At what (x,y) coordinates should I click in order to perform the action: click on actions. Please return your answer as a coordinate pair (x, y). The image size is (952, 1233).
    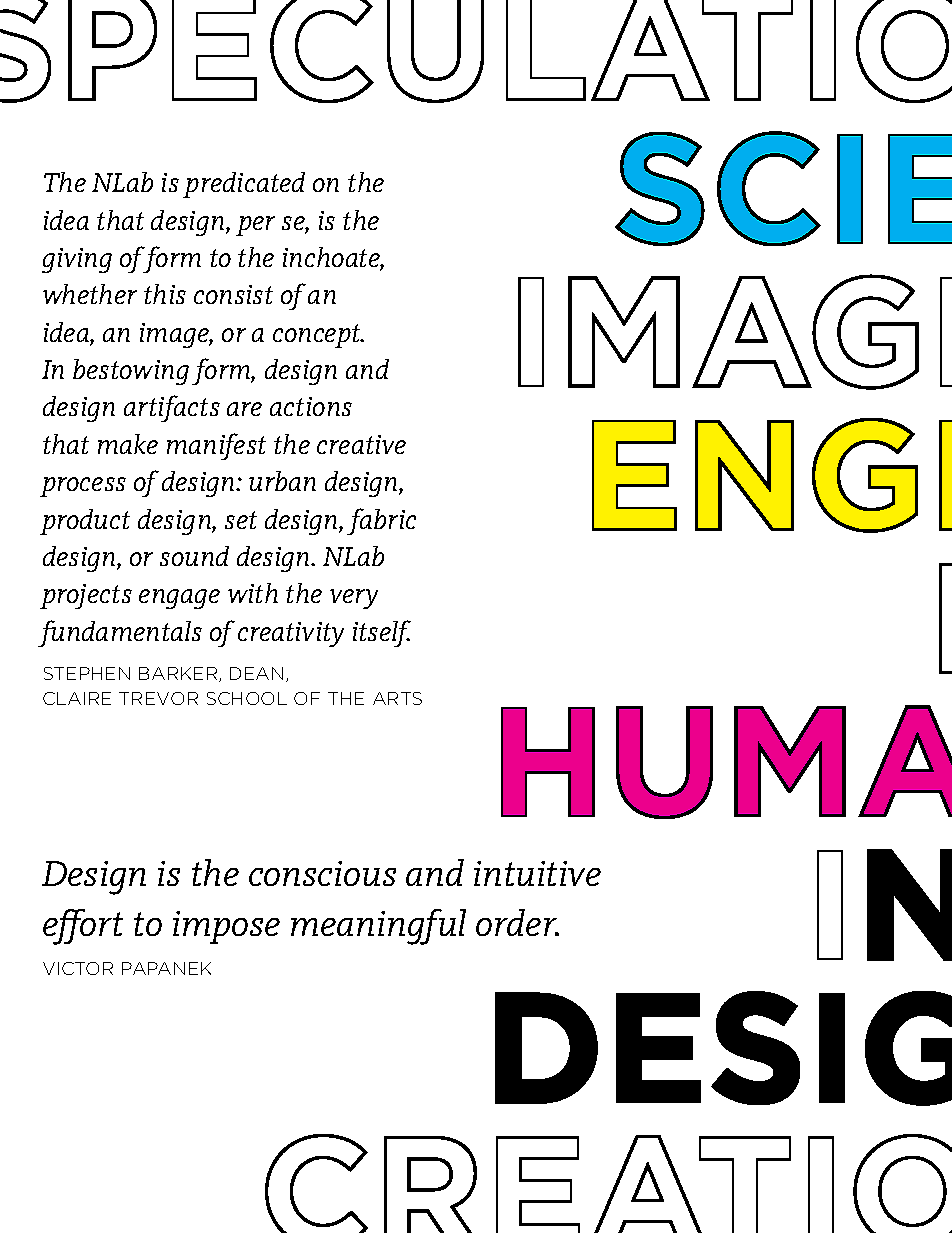
    Looking at the image, I should click on (311, 406).
